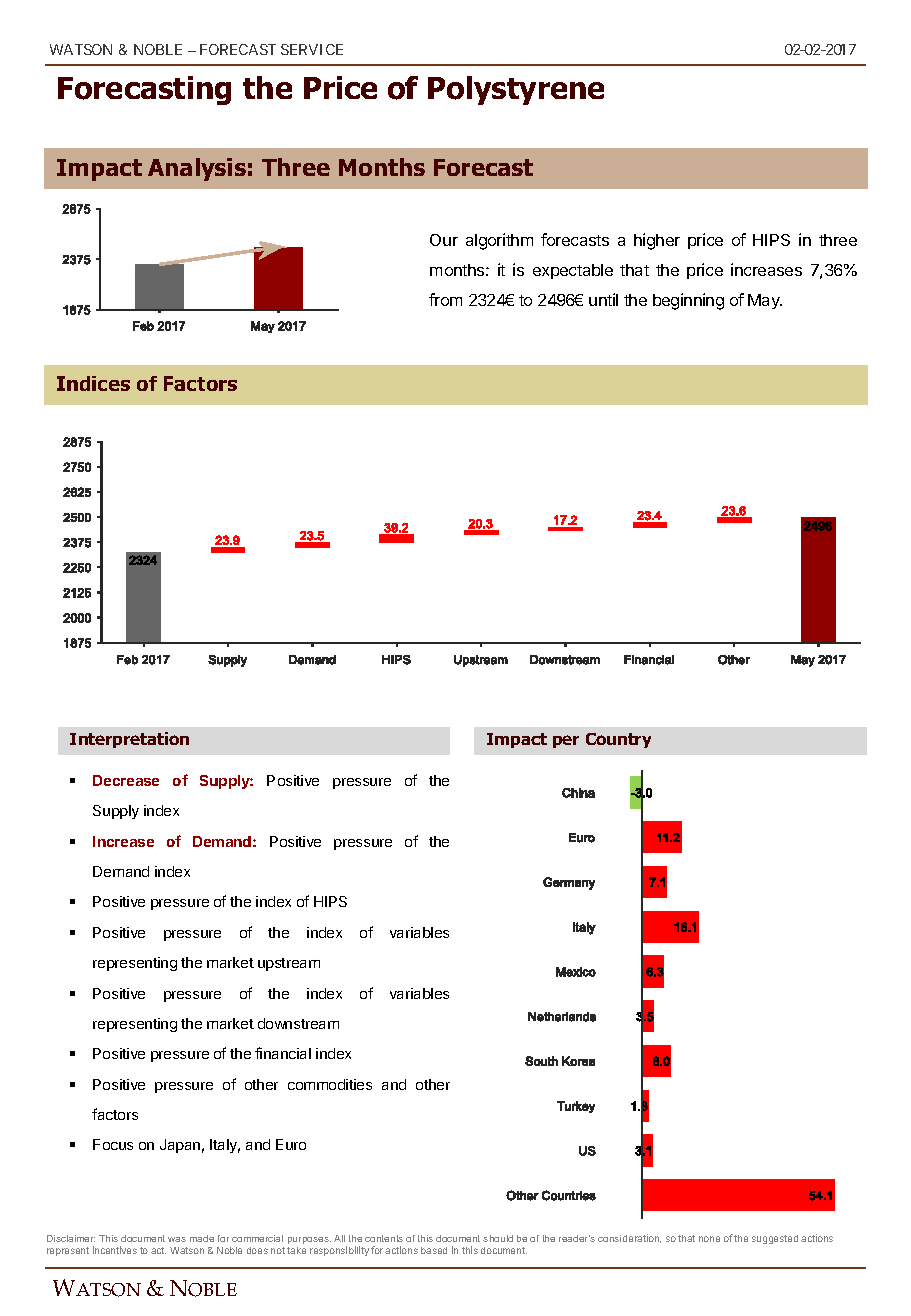  What do you see at coordinates (516, 90) in the screenshot?
I see `Polystyrene` at bounding box center [516, 90].
